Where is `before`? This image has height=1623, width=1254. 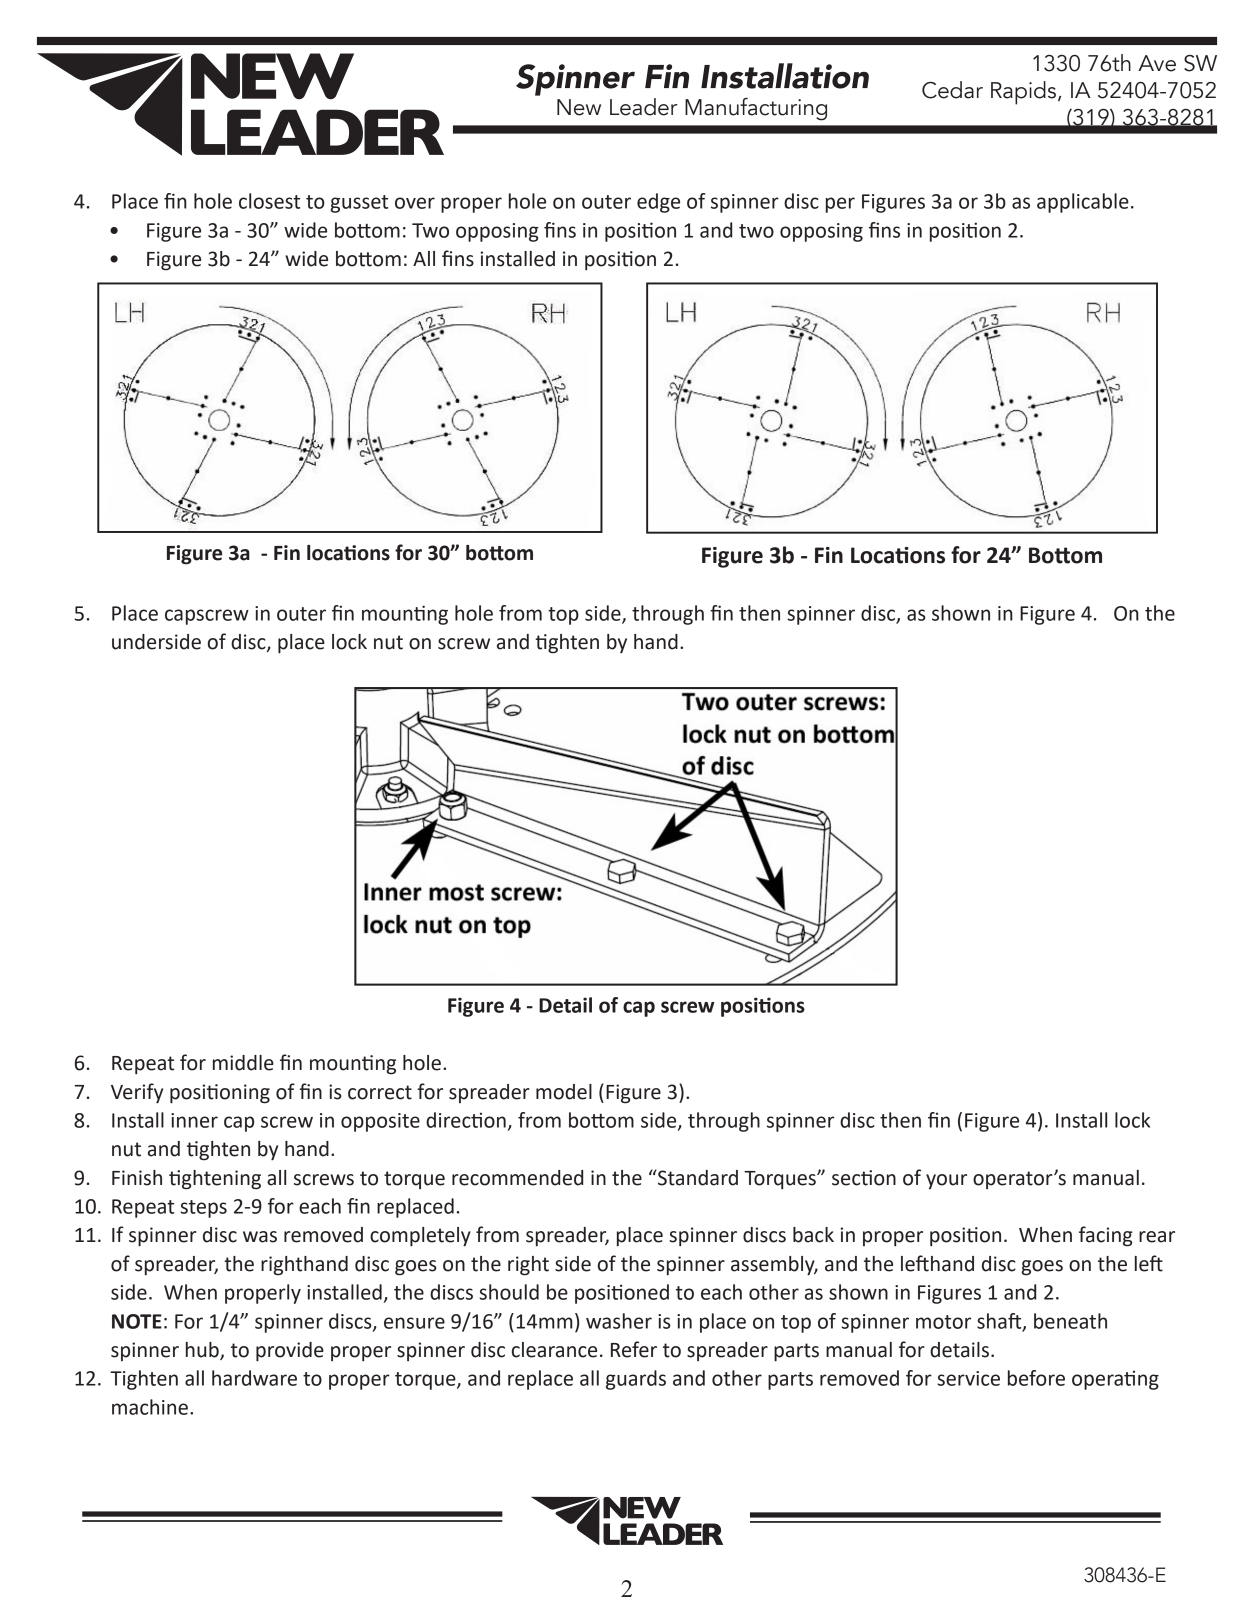
before is located at coordinates (1036, 1378).
